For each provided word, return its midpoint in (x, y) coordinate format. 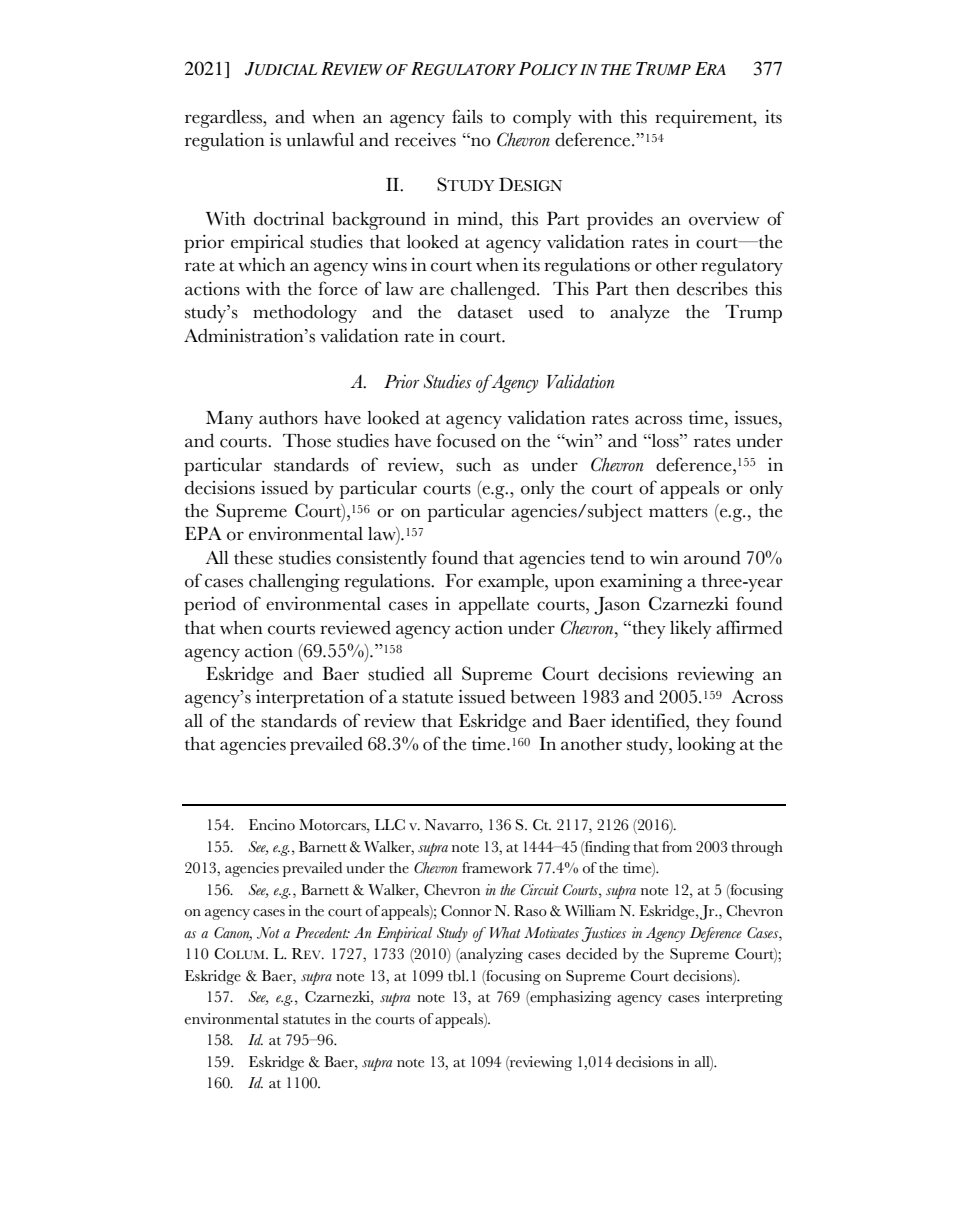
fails (467, 116)
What (505, 932)
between (543, 697)
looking (706, 745)
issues (757, 417)
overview (724, 218)
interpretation (310, 698)
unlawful (320, 139)
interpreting (744, 998)
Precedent (322, 932)
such (473, 465)
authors (288, 418)
